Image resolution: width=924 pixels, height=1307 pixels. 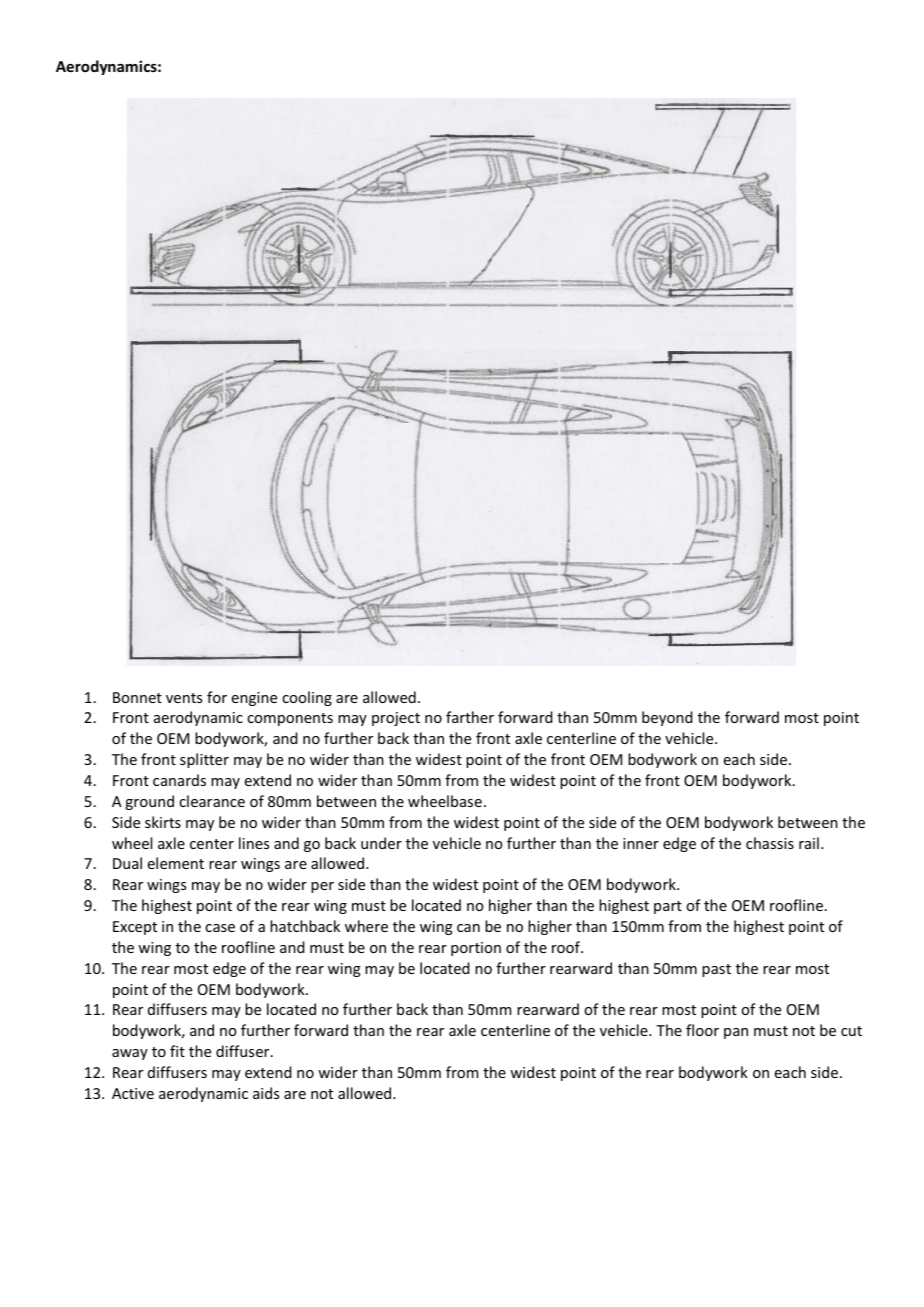 What do you see at coordinates (668, 907) in the screenshot?
I see `part` at bounding box center [668, 907].
